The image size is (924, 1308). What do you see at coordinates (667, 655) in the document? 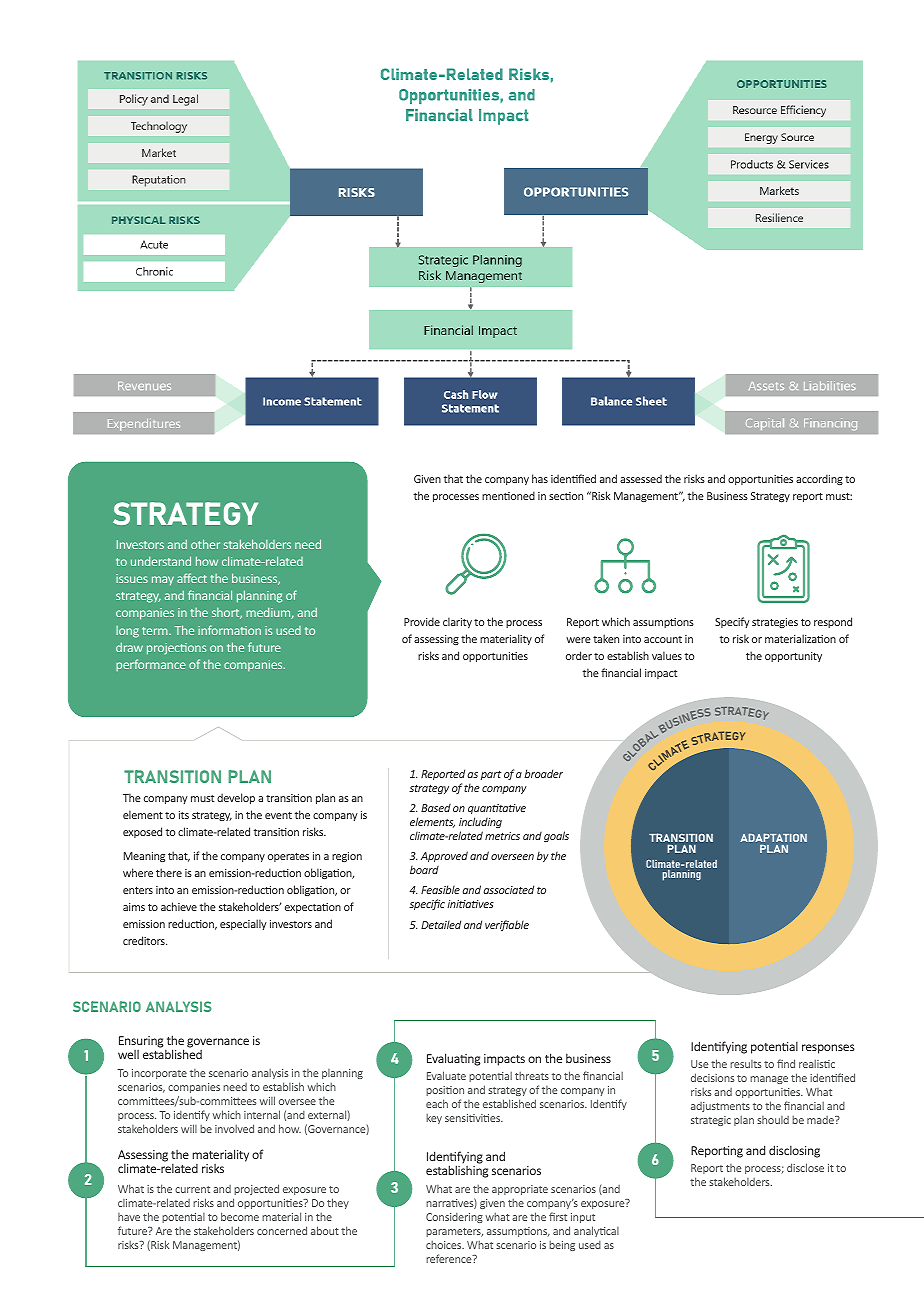
I see `values` at bounding box center [667, 655].
